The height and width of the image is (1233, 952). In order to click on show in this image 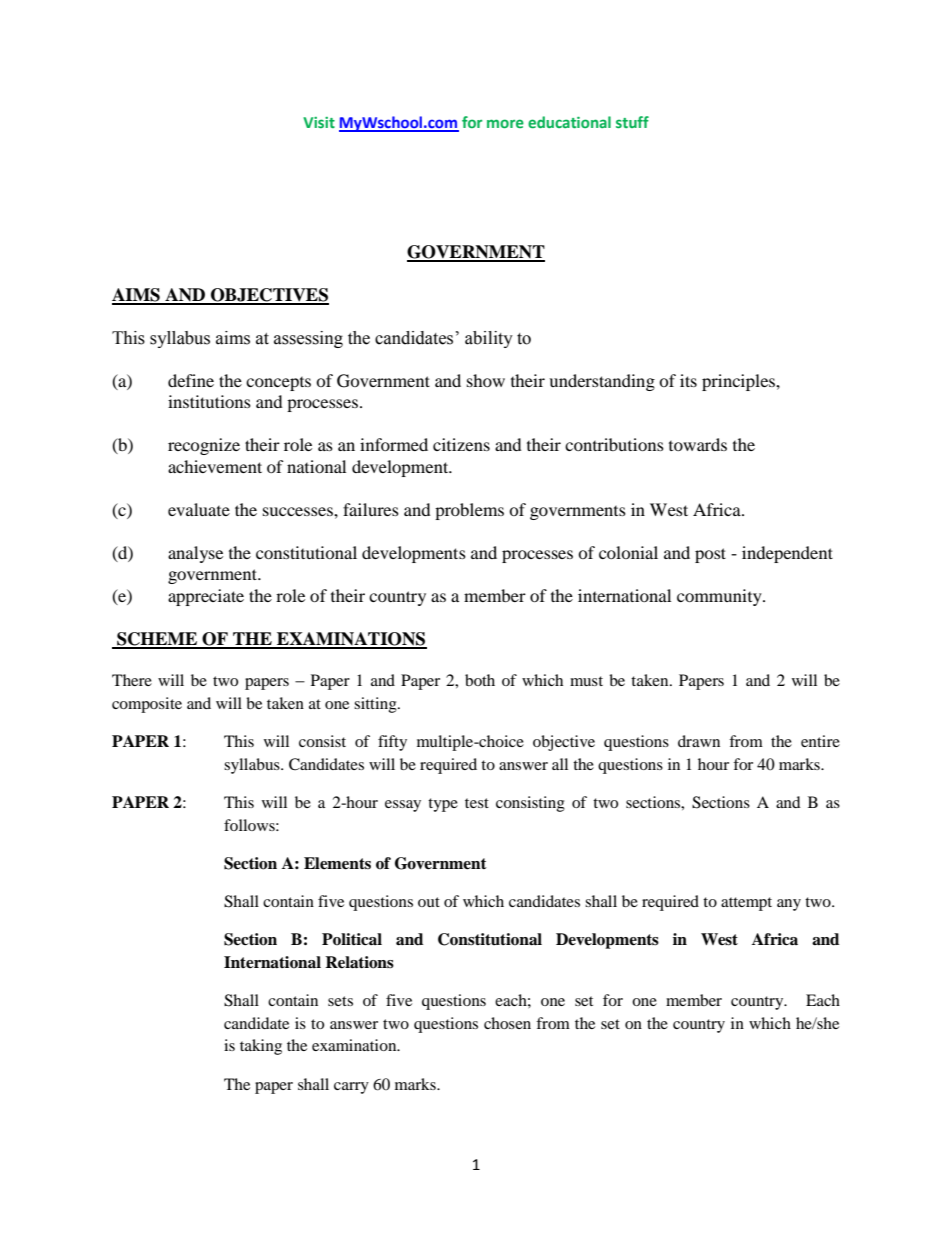, I will do `click(486, 380)`.
